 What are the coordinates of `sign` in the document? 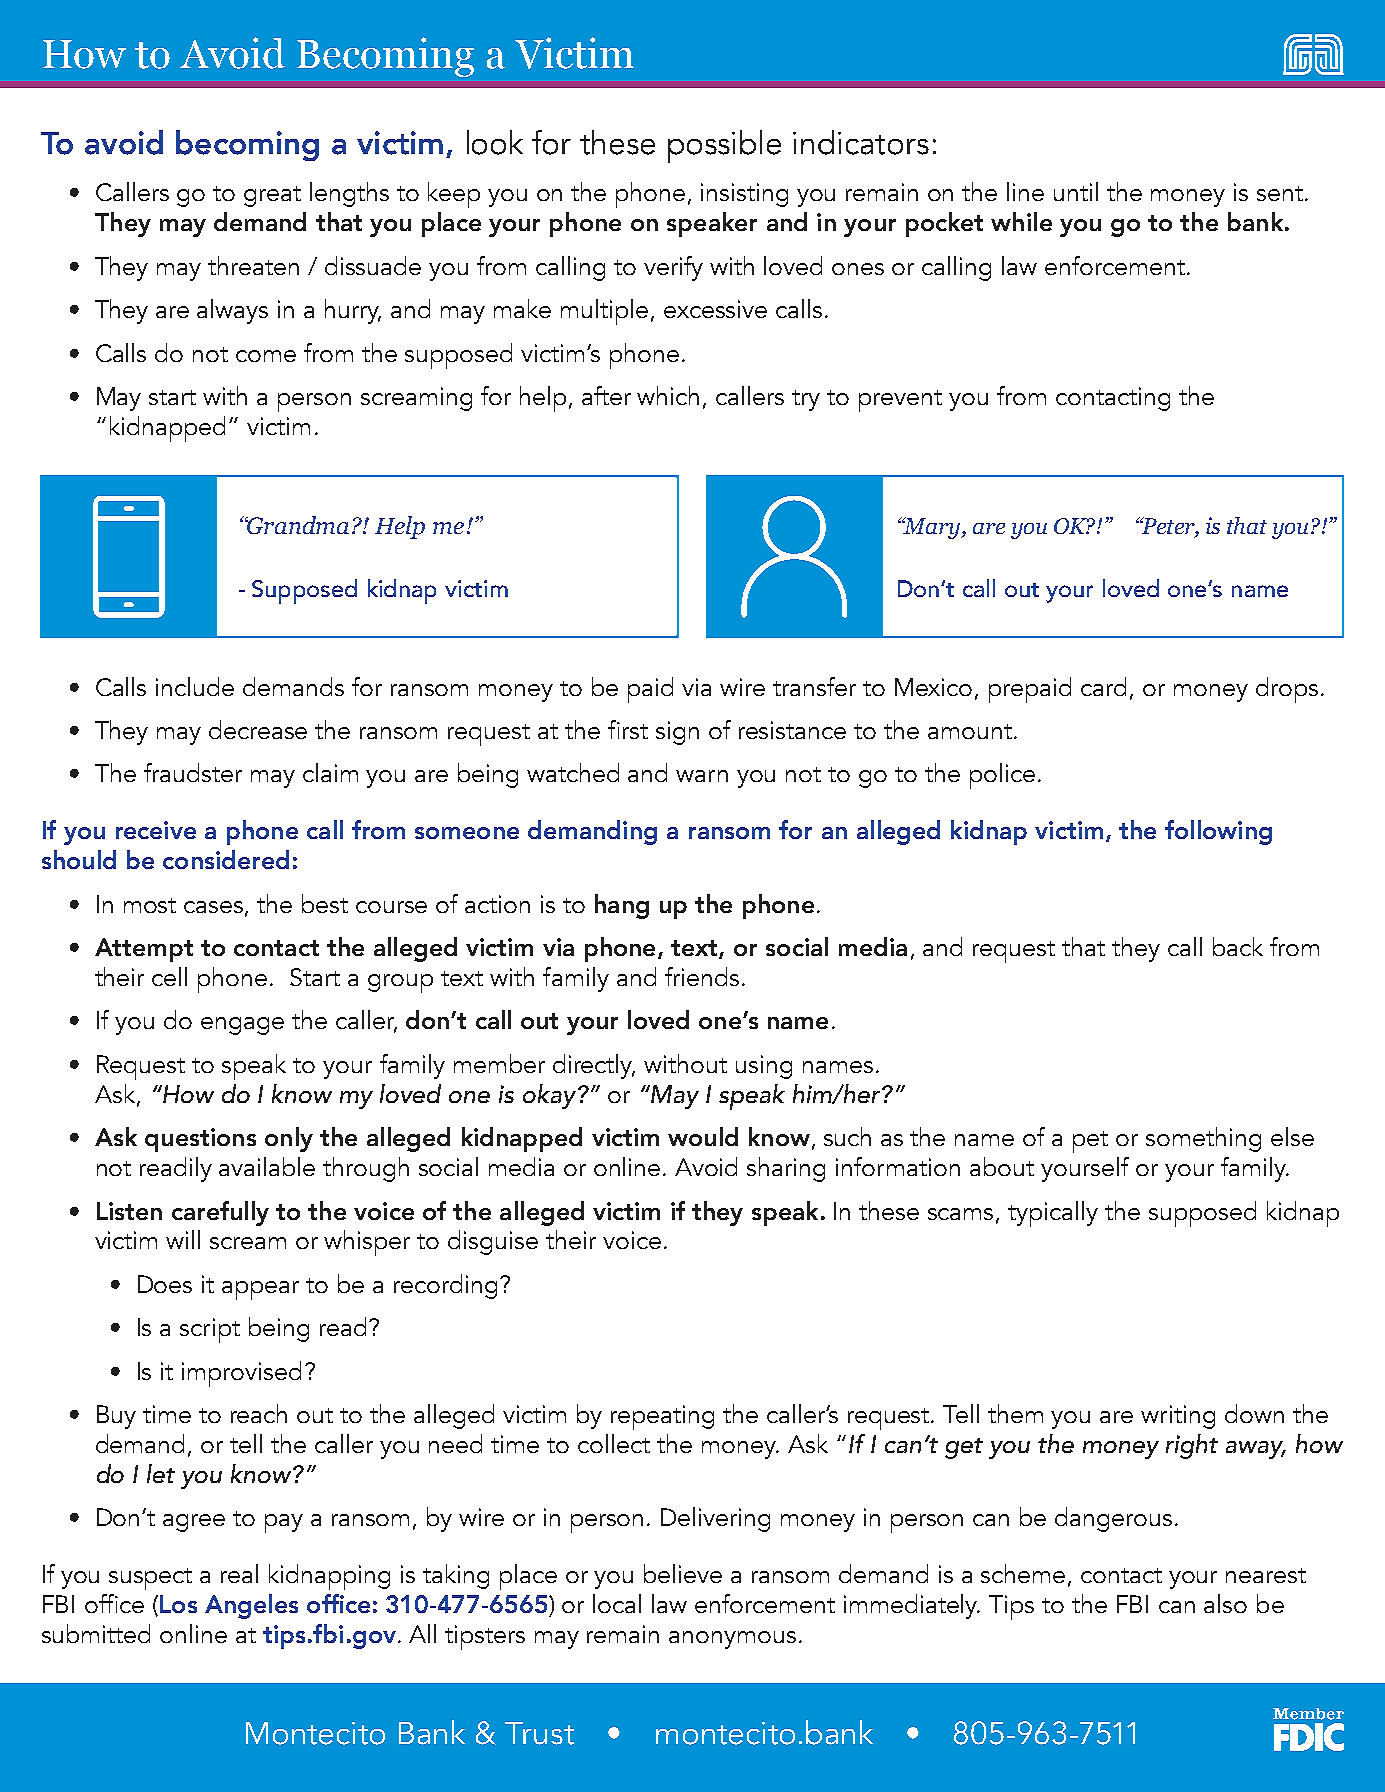 It's located at (677, 733).
